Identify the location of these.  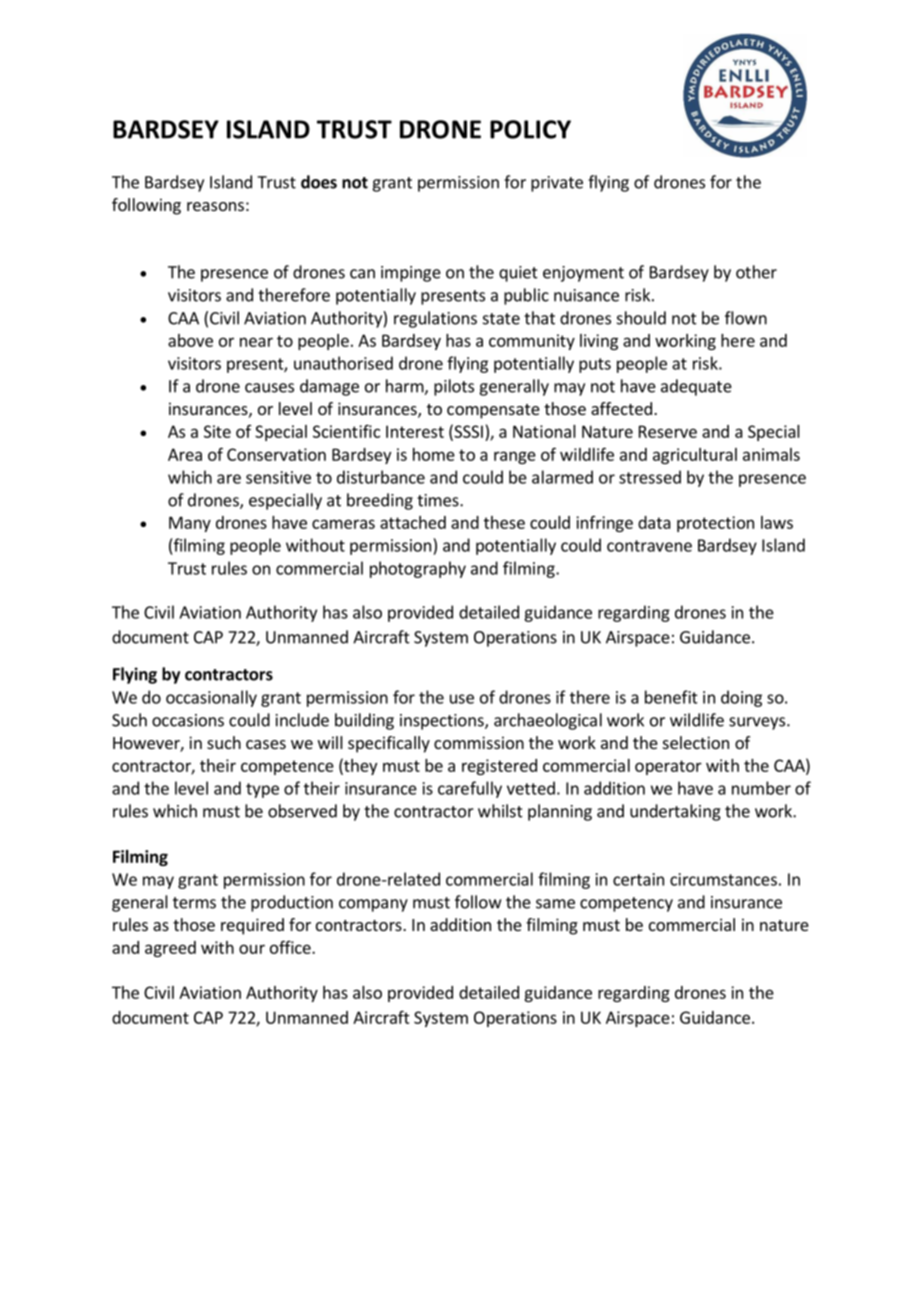
(504, 522).
